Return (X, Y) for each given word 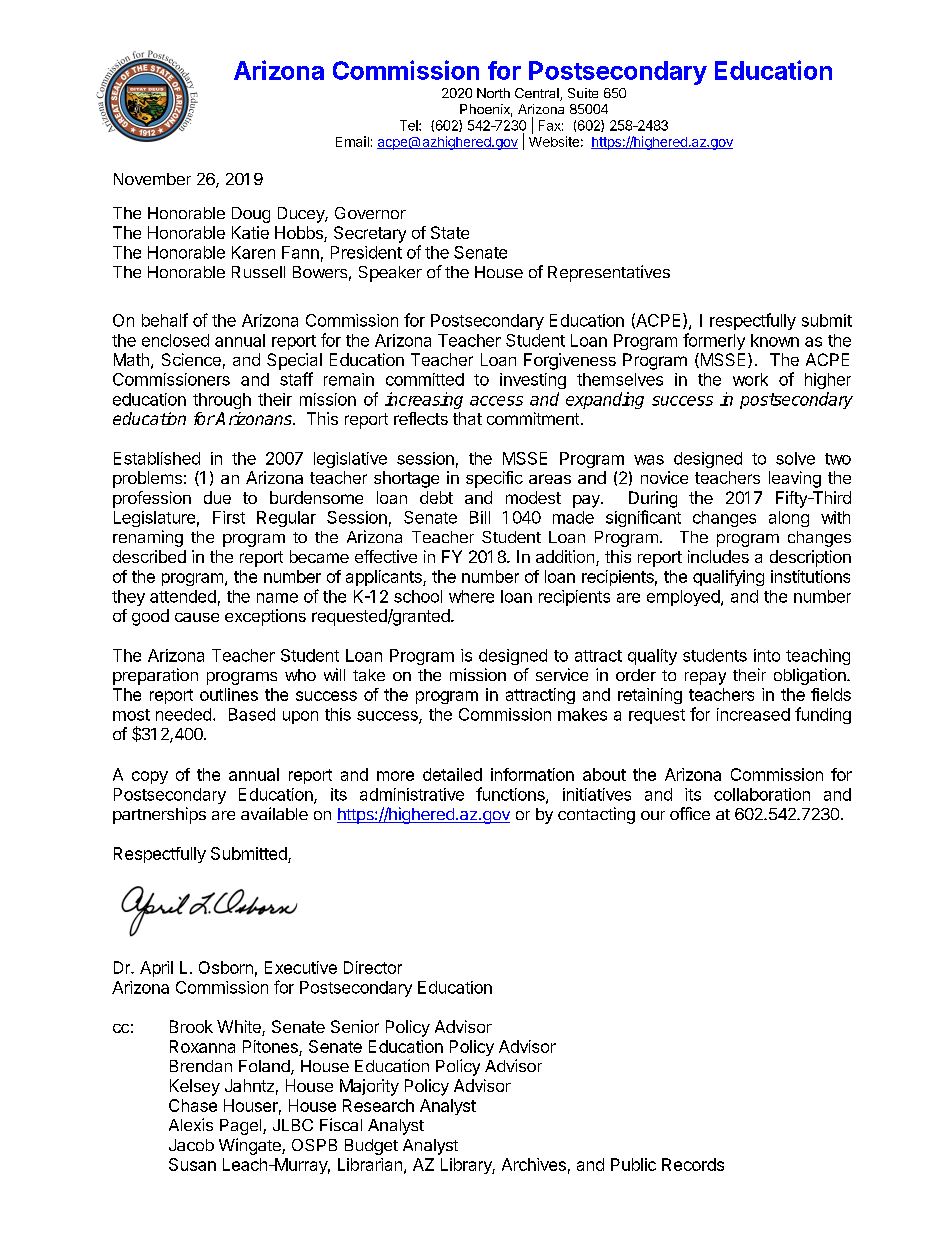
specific (494, 479)
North (493, 93)
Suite (583, 93)
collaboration (762, 794)
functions (511, 795)
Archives (534, 1164)
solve (795, 458)
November (152, 179)
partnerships (159, 815)
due (217, 497)
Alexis (191, 1124)
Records (693, 1164)
